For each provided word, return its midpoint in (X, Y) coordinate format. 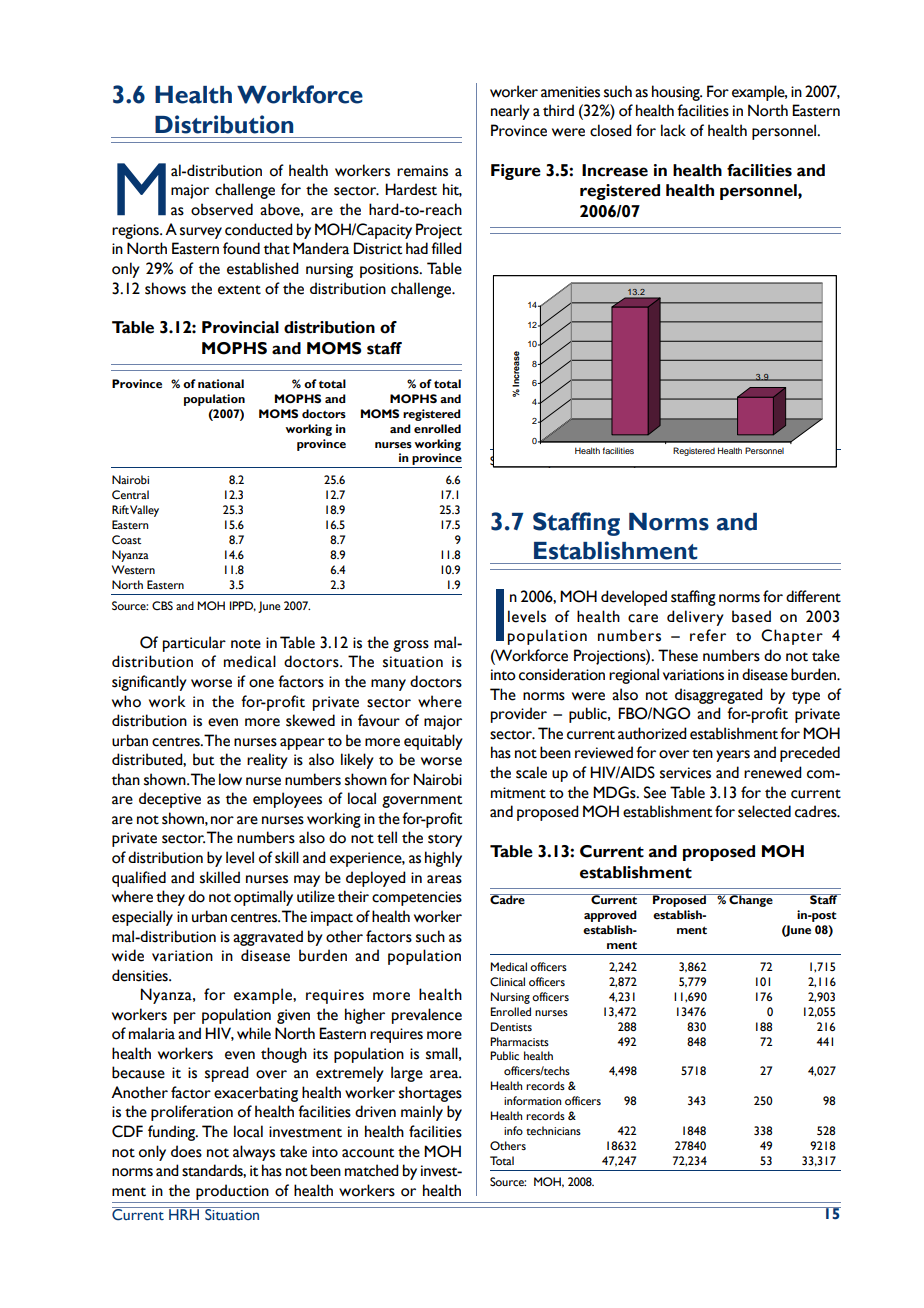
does (186, 1151)
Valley (144, 511)
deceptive (170, 800)
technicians (553, 1130)
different (813, 596)
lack (673, 130)
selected (764, 811)
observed (222, 209)
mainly (422, 1113)
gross (411, 646)
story (445, 840)
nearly (510, 112)
